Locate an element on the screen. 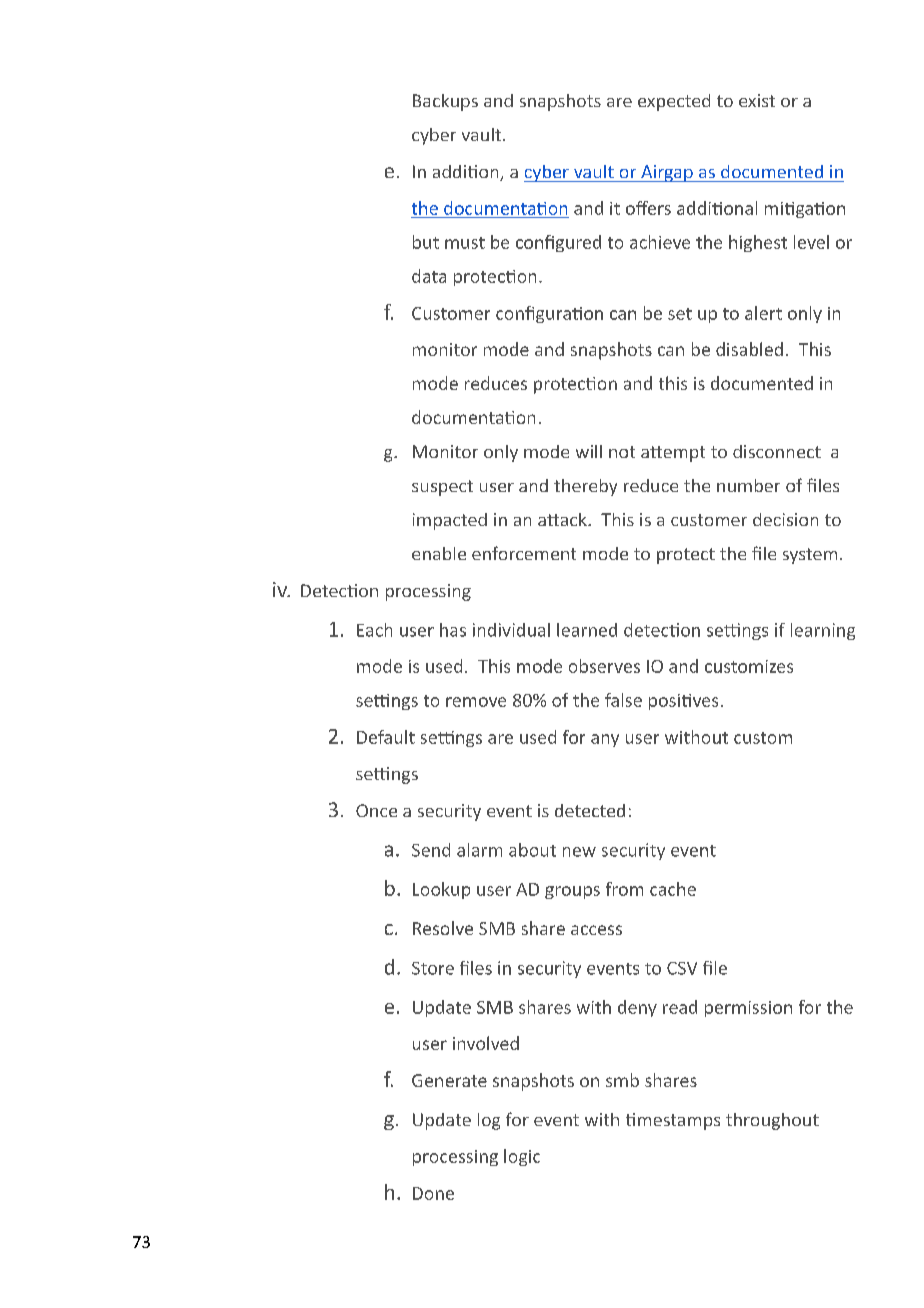  logic is located at coordinates (522, 1157).
